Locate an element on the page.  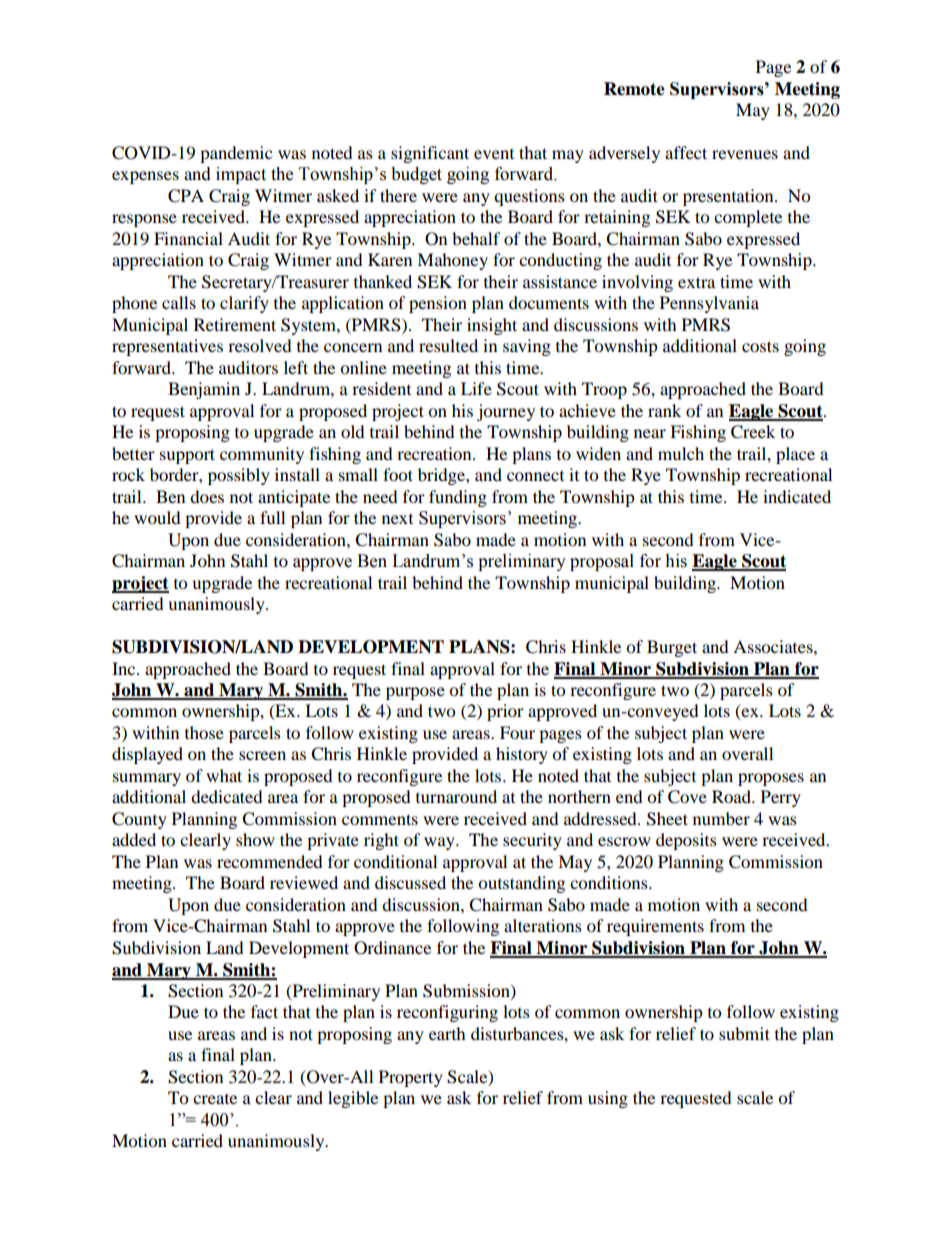
proposal is located at coordinates (602, 562).
